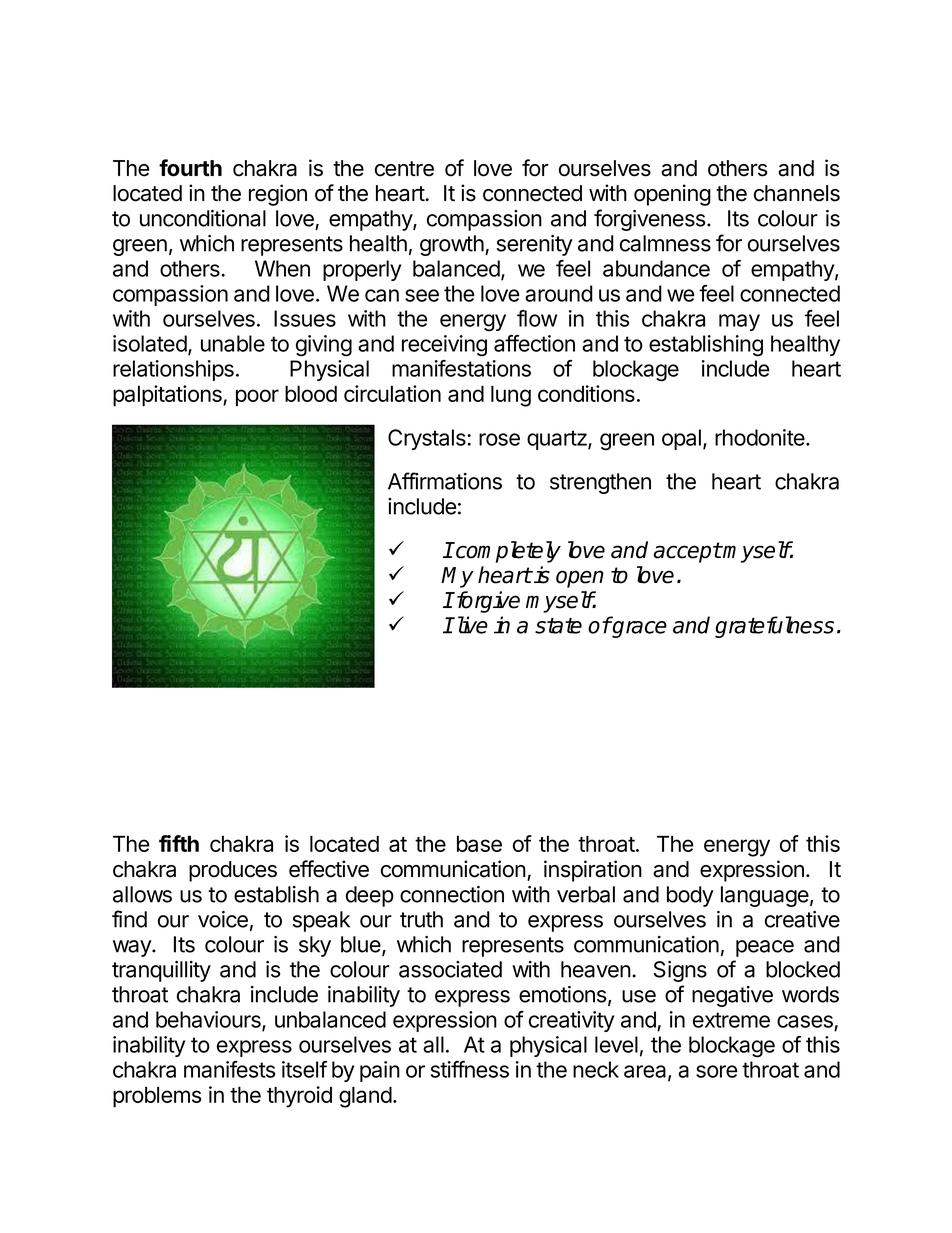 This document has width=952, height=1233. I want to click on body, so click(690, 896).
